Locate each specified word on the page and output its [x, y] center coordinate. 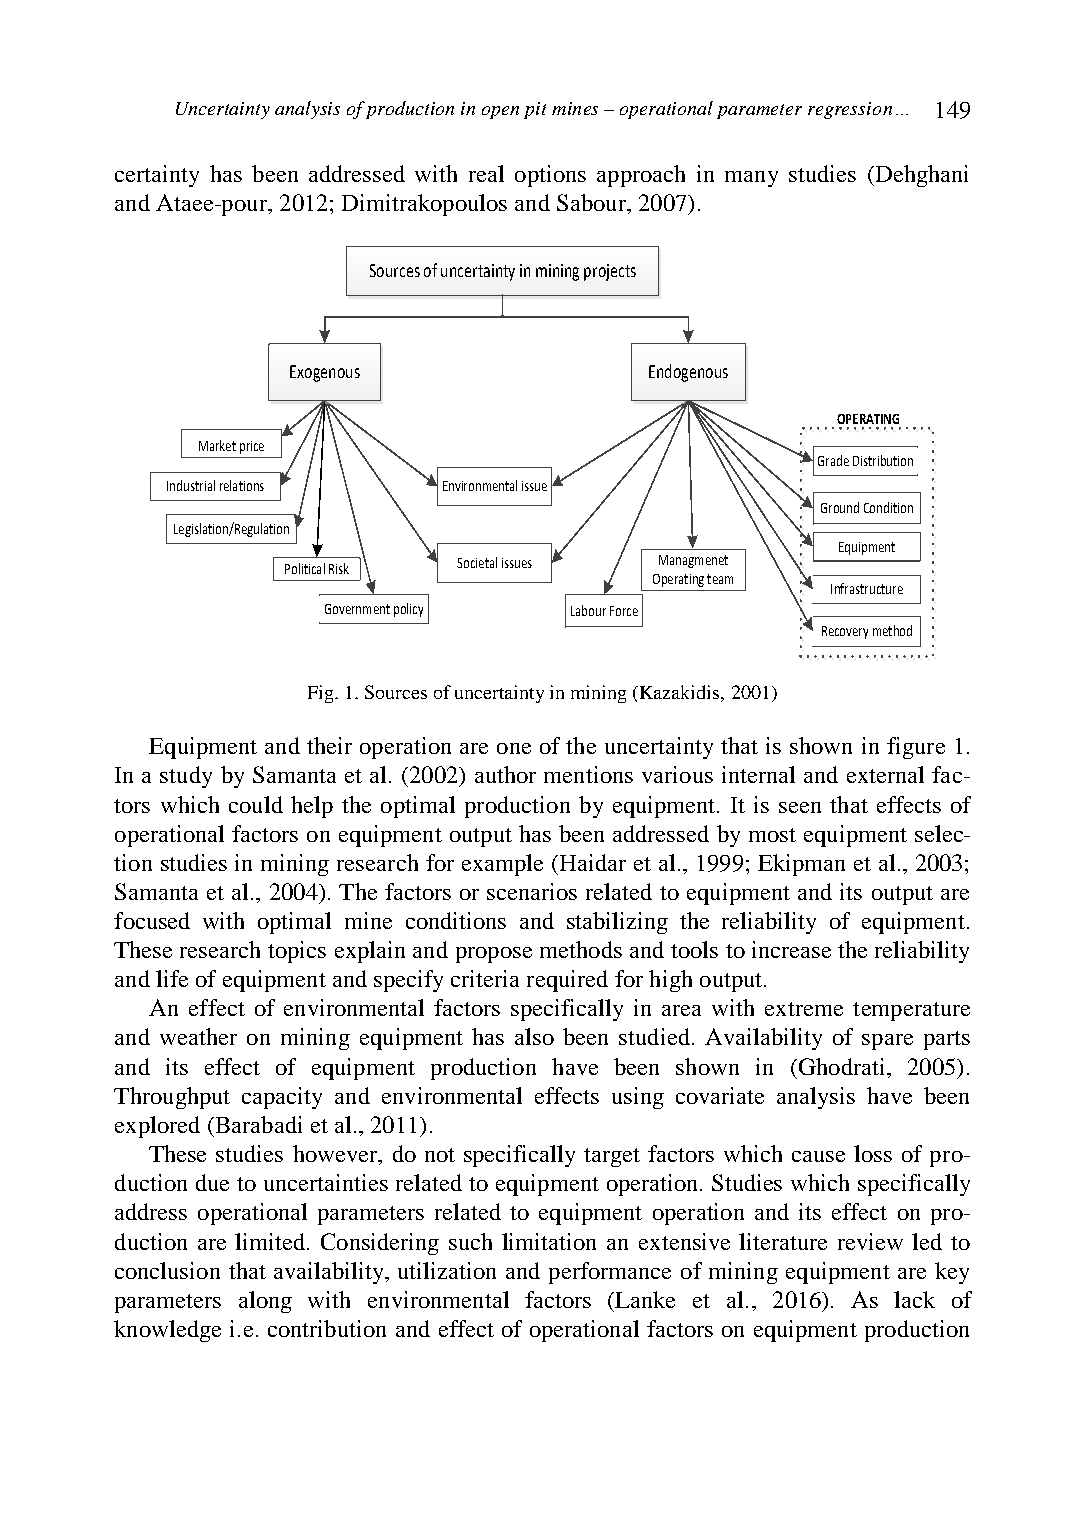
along [265, 1302]
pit [535, 110]
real [486, 173]
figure [916, 748]
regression [850, 110]
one [514, 748]
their [329, 745]
